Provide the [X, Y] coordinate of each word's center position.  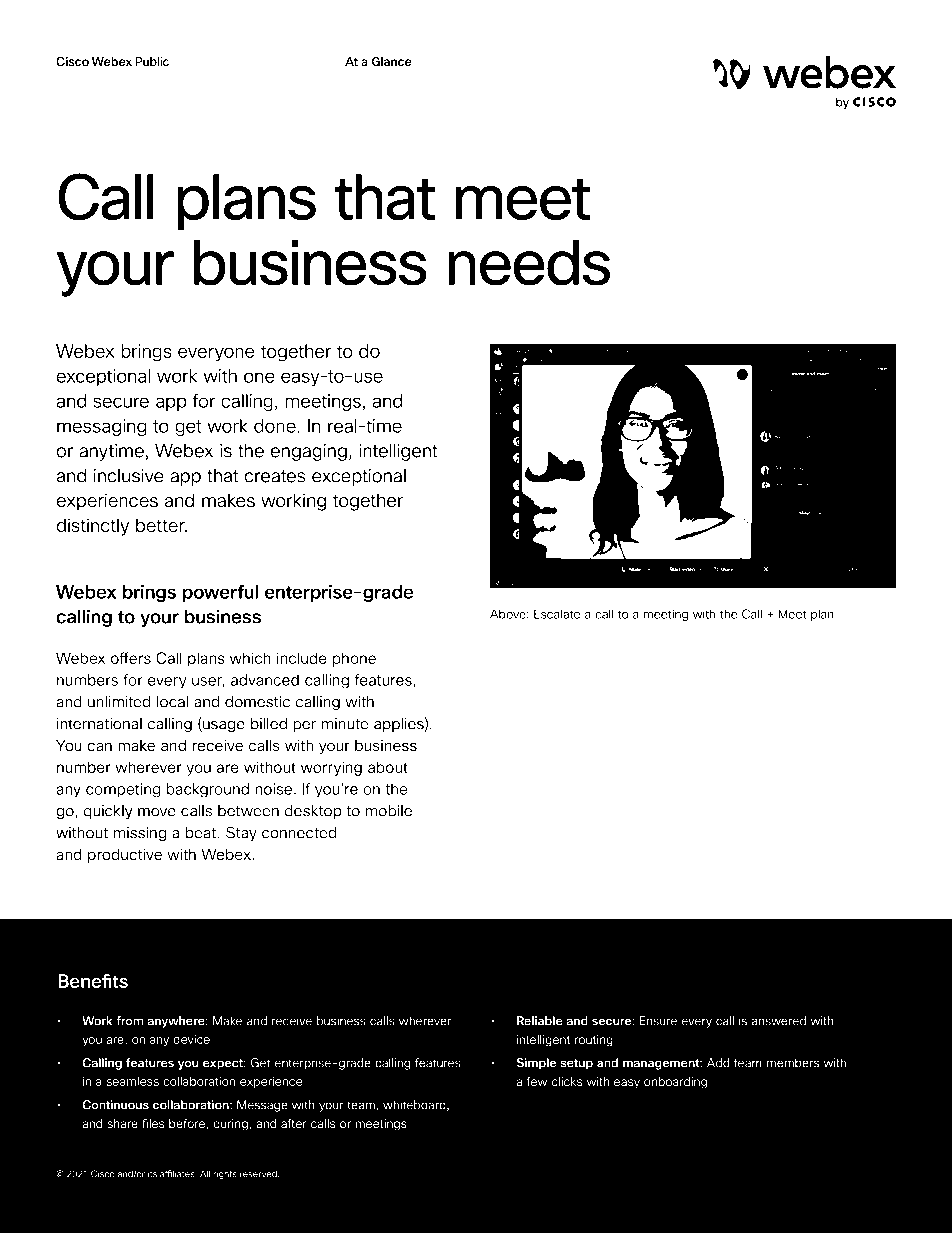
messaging [102, 427]
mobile [389, 811]
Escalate [557, 614]
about [388, 767]
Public [152, 61]
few [537, 1081]
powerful [220, 593]
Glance [391, 61]
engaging [309, 452]
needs [529, 262]
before [188, 1124]
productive [125, 855]
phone [354, 659]
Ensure [658, 1021]
